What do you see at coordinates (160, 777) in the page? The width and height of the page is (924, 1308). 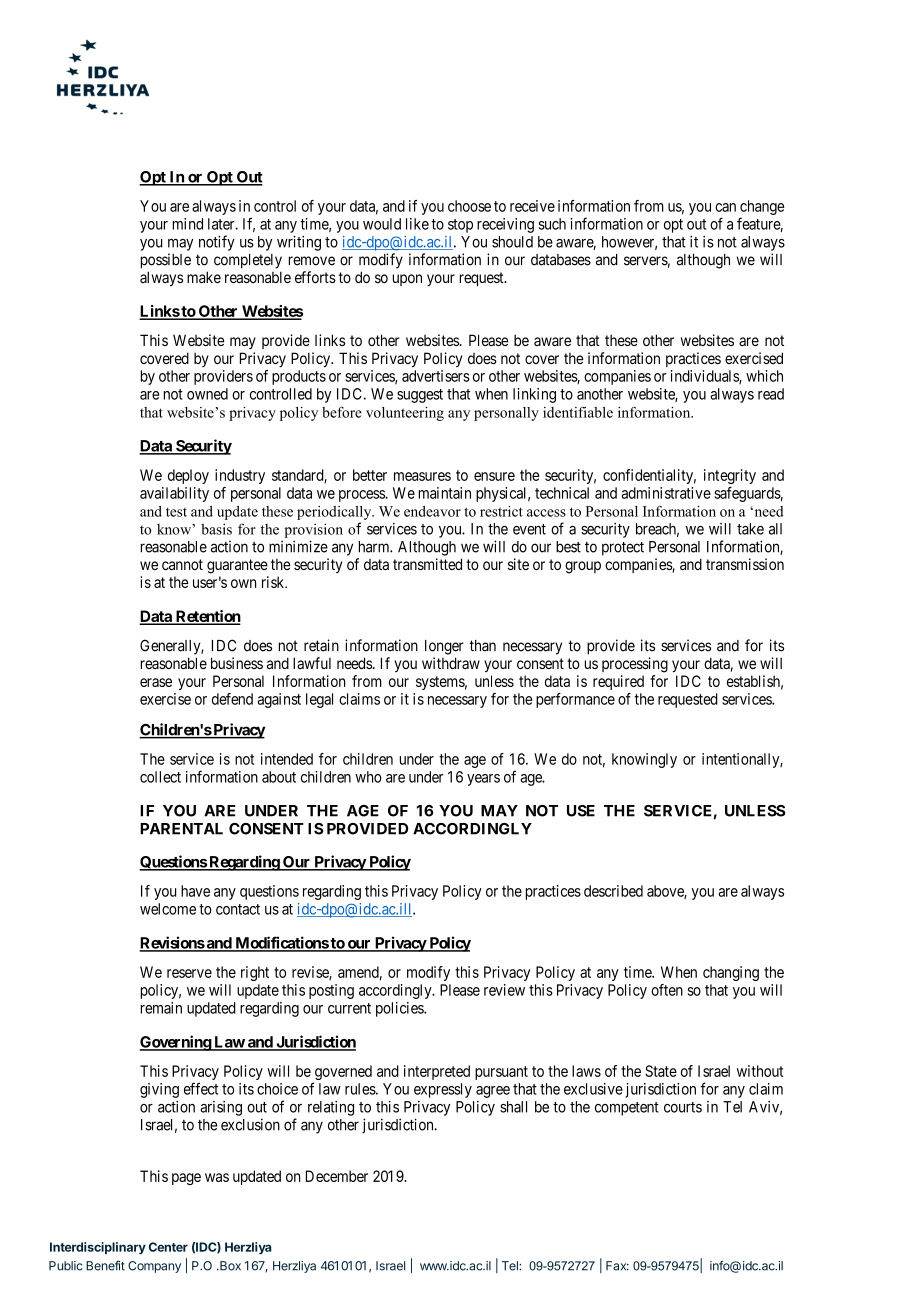 I see `collect` at bounding box center [160, 777].
